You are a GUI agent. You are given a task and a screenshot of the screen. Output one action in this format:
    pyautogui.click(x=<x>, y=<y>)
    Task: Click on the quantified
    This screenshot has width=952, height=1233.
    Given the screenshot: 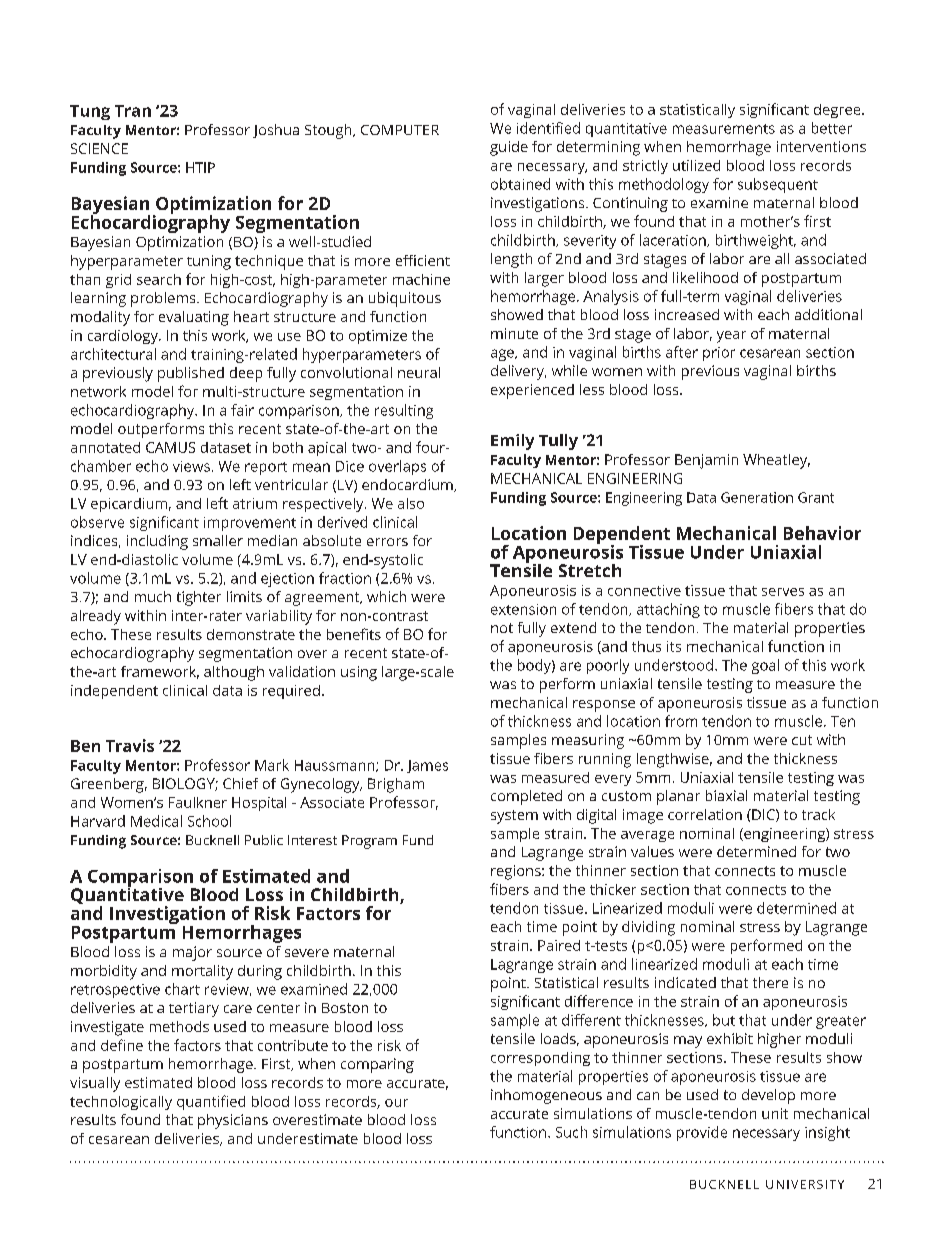 What is the action you would take?
    pyautogui.click(x=211, y=1102)
